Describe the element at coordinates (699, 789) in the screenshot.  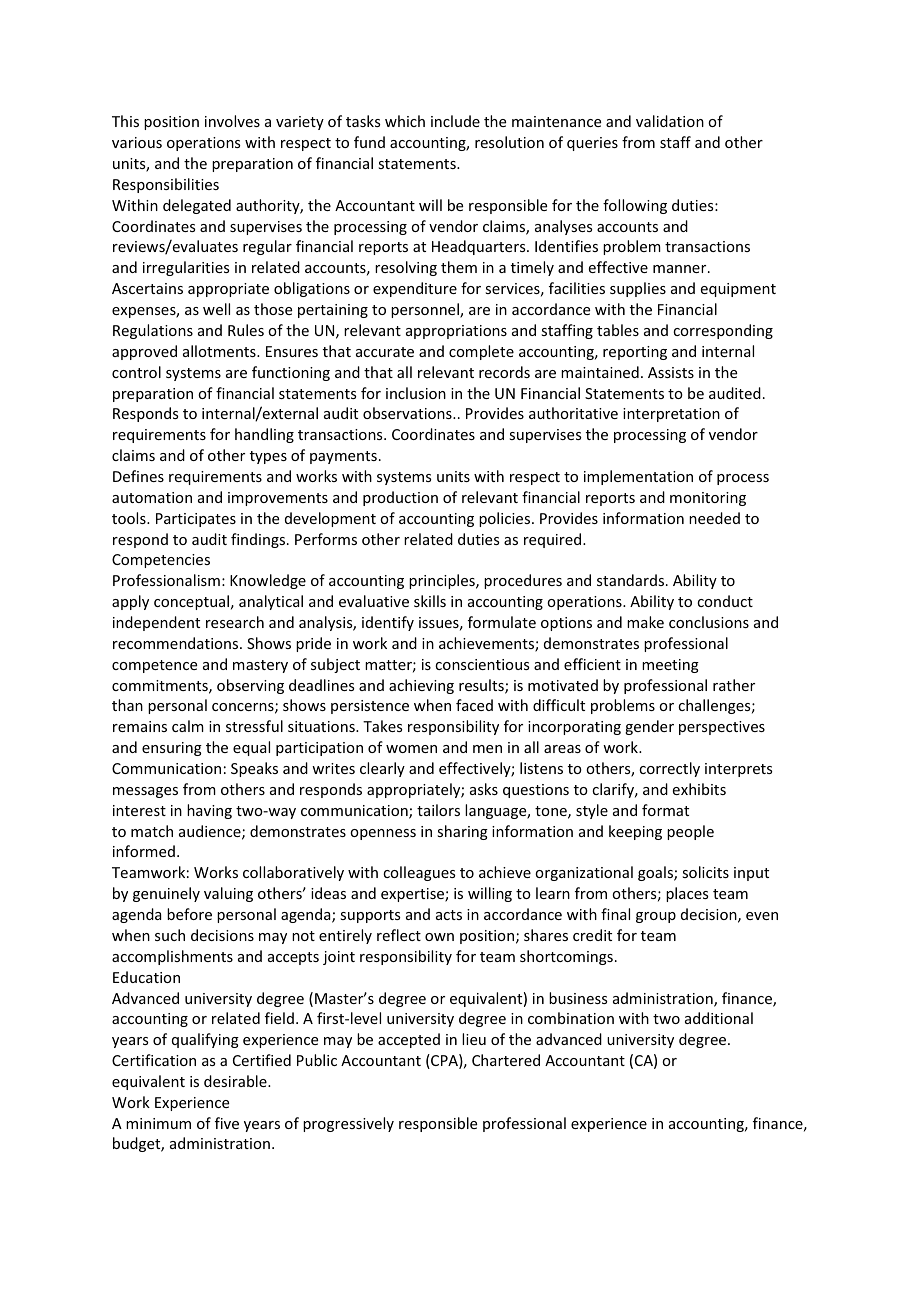
I see `exhibits` at that location.
